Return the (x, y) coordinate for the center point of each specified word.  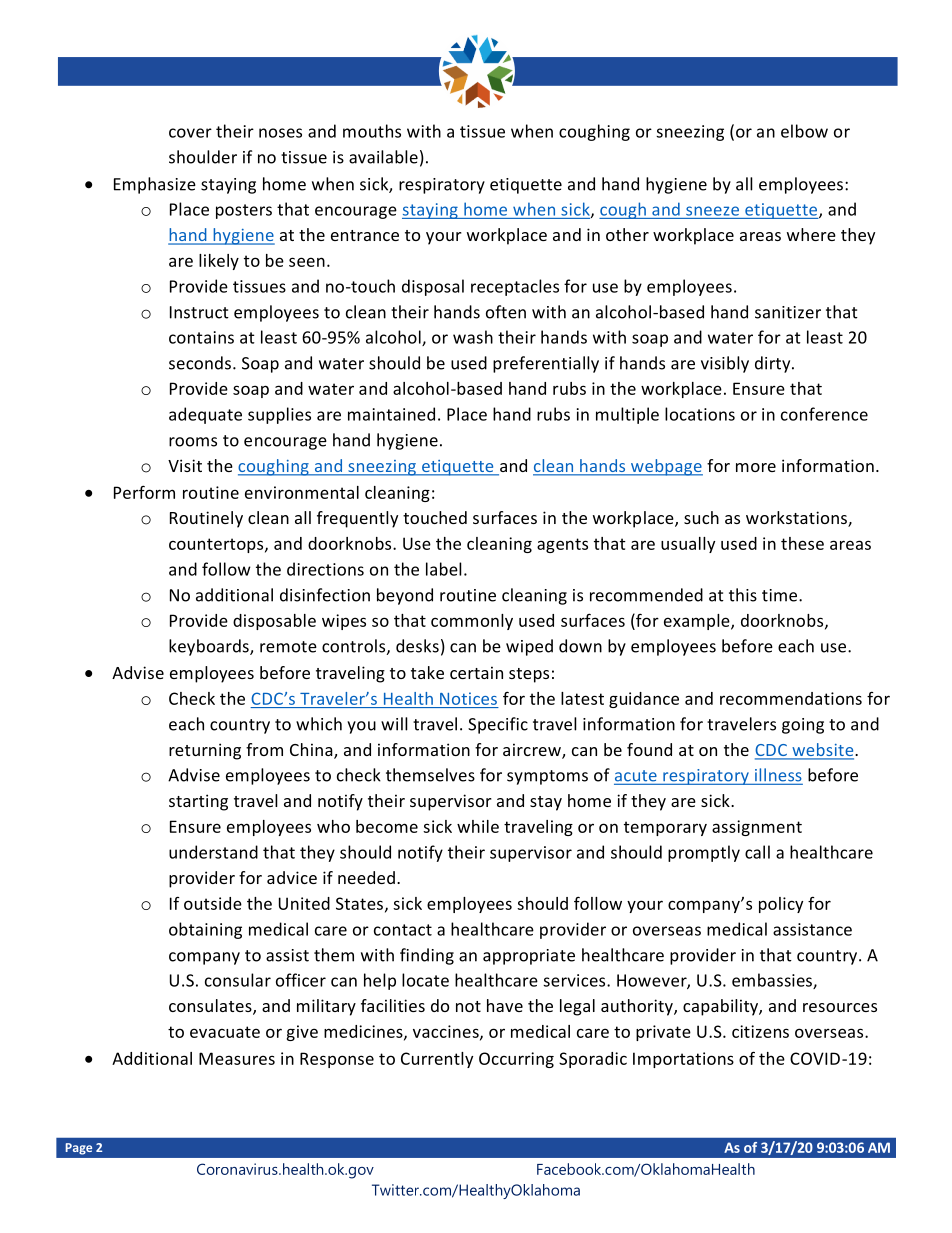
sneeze (712, 211)
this (743, 595)
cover (190, 133)
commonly (472, 622)
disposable (274, 622)
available (383, 157)
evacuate (225, 1032)
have (505, 1005)
